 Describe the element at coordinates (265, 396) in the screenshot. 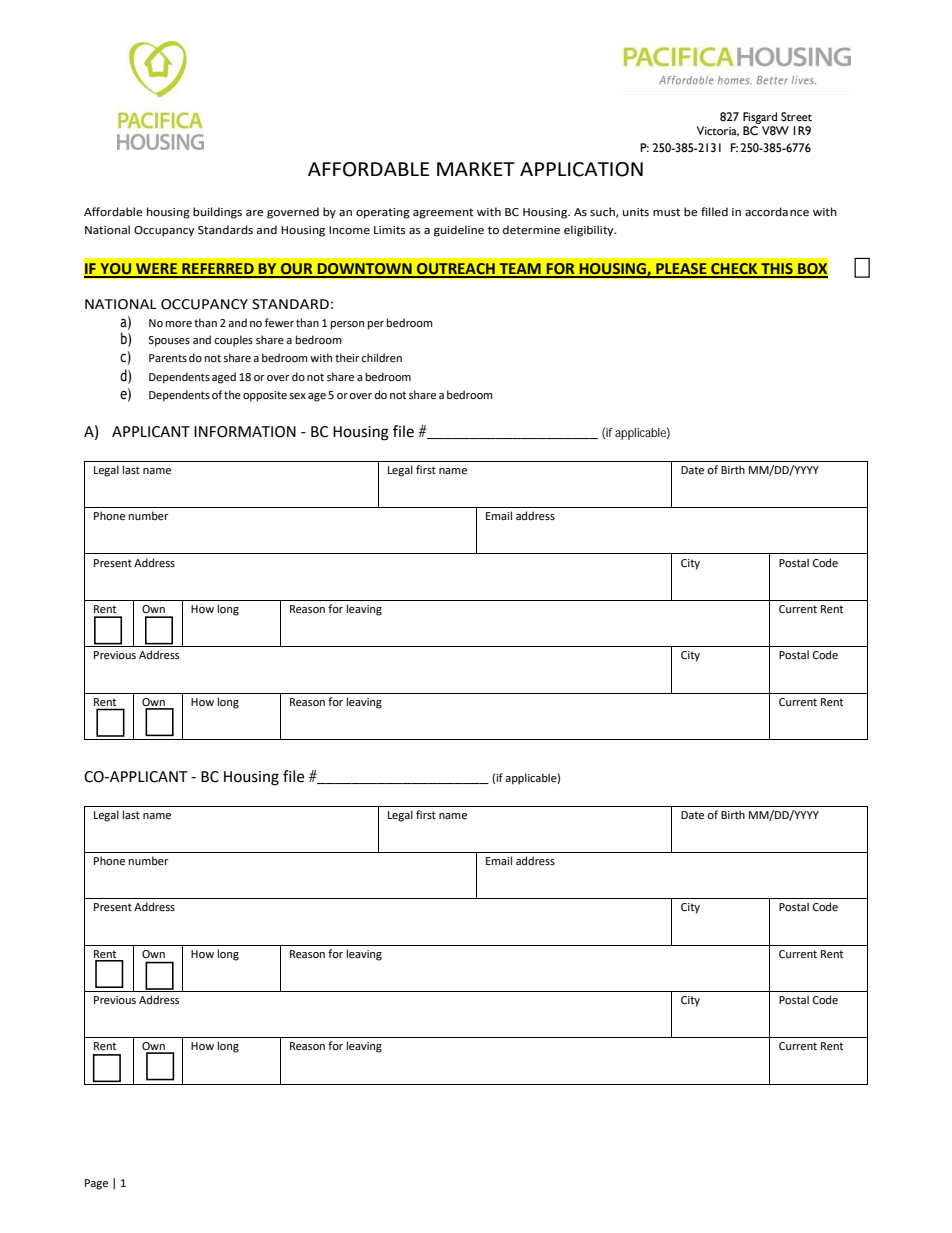

I see `opposite` at that location.
